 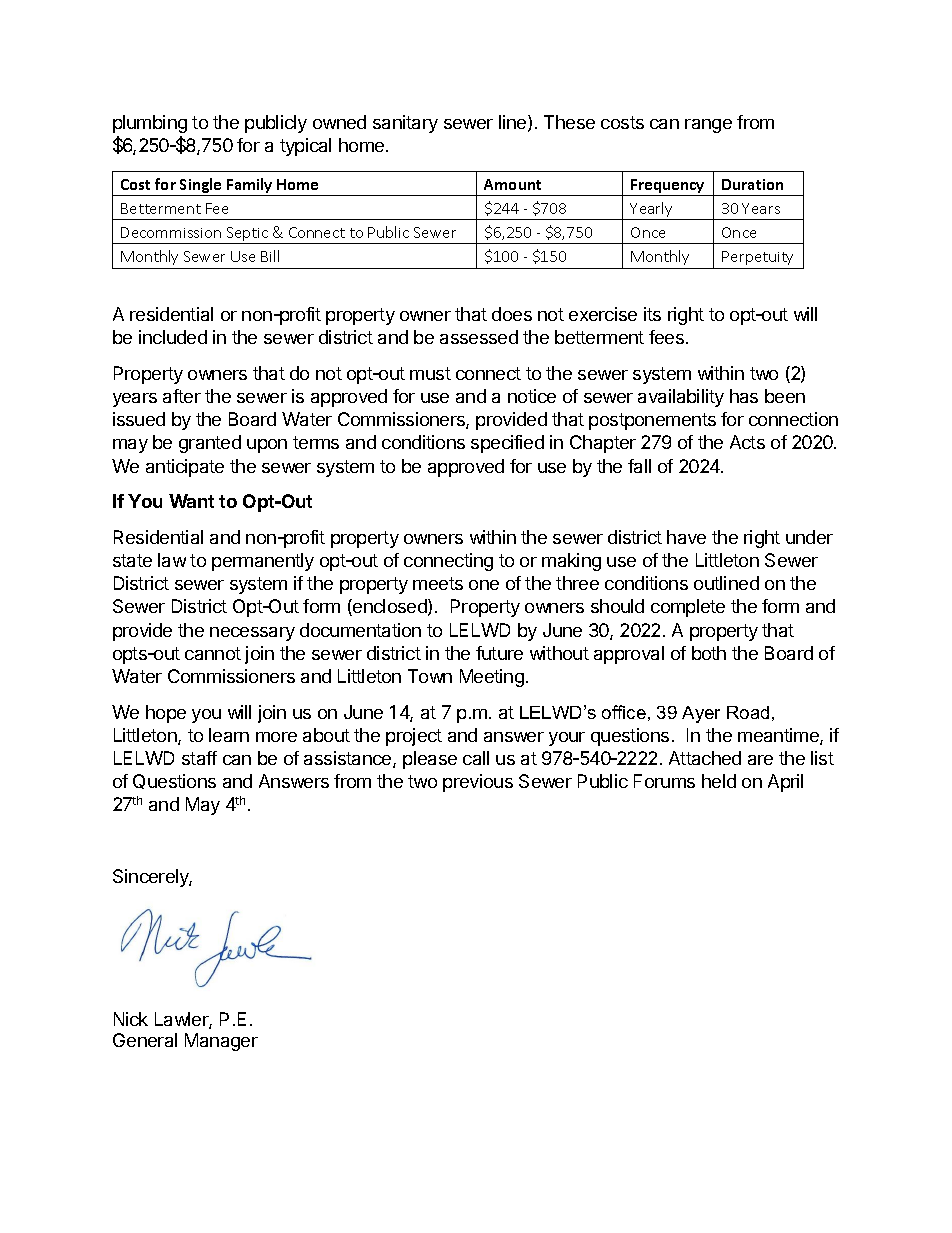 I want to click on Amount, so click(x=512, y=184).
